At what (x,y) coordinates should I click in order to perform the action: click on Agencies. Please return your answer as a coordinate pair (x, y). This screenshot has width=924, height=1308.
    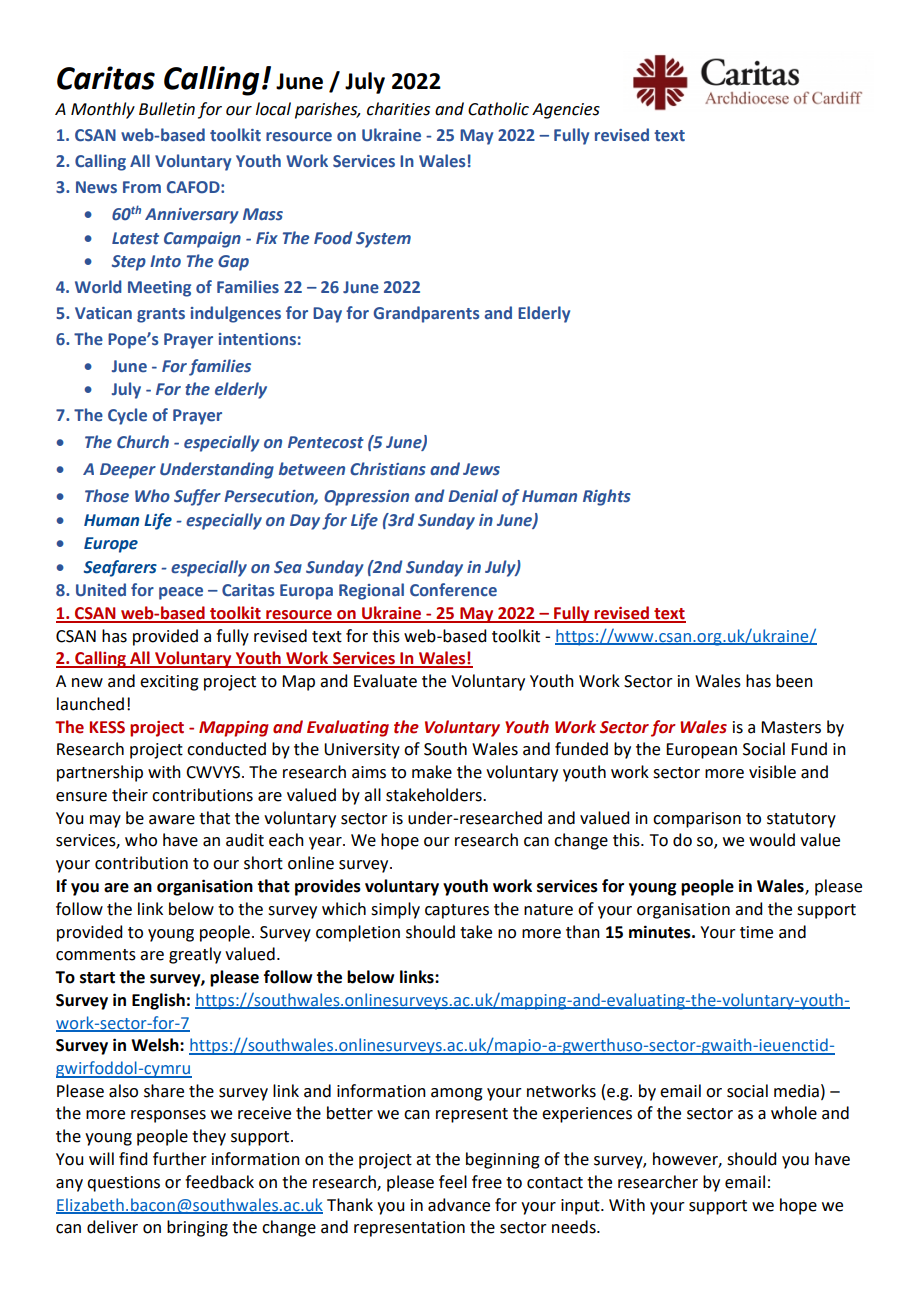
    Looking at the image, I should click on (566, 111).
